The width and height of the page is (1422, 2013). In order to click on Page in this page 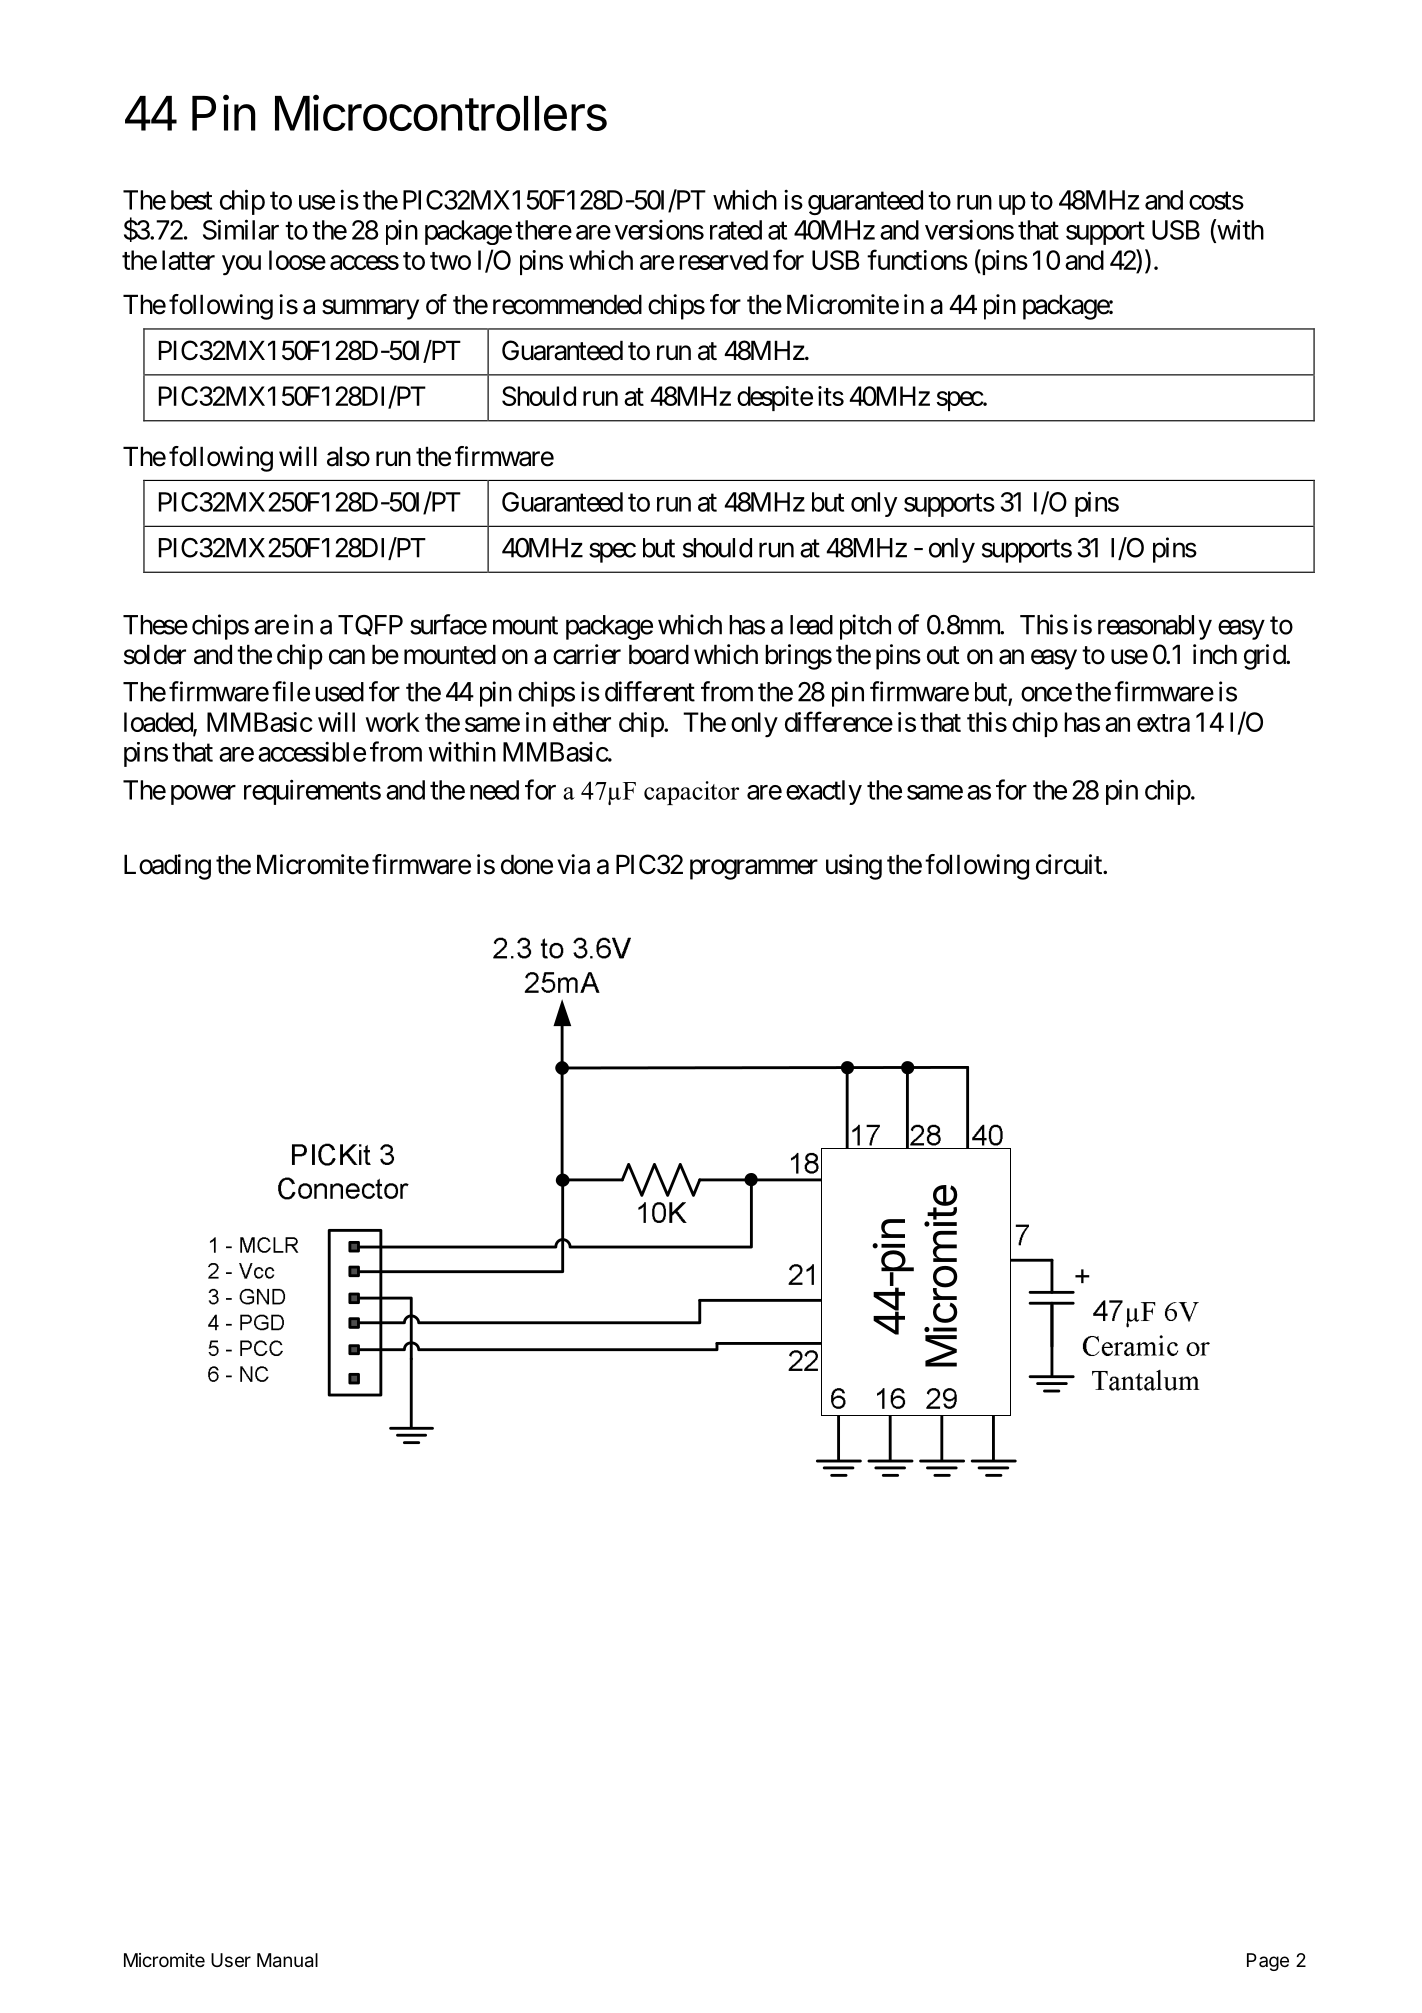, I will do `click(1268, 1962)`.
